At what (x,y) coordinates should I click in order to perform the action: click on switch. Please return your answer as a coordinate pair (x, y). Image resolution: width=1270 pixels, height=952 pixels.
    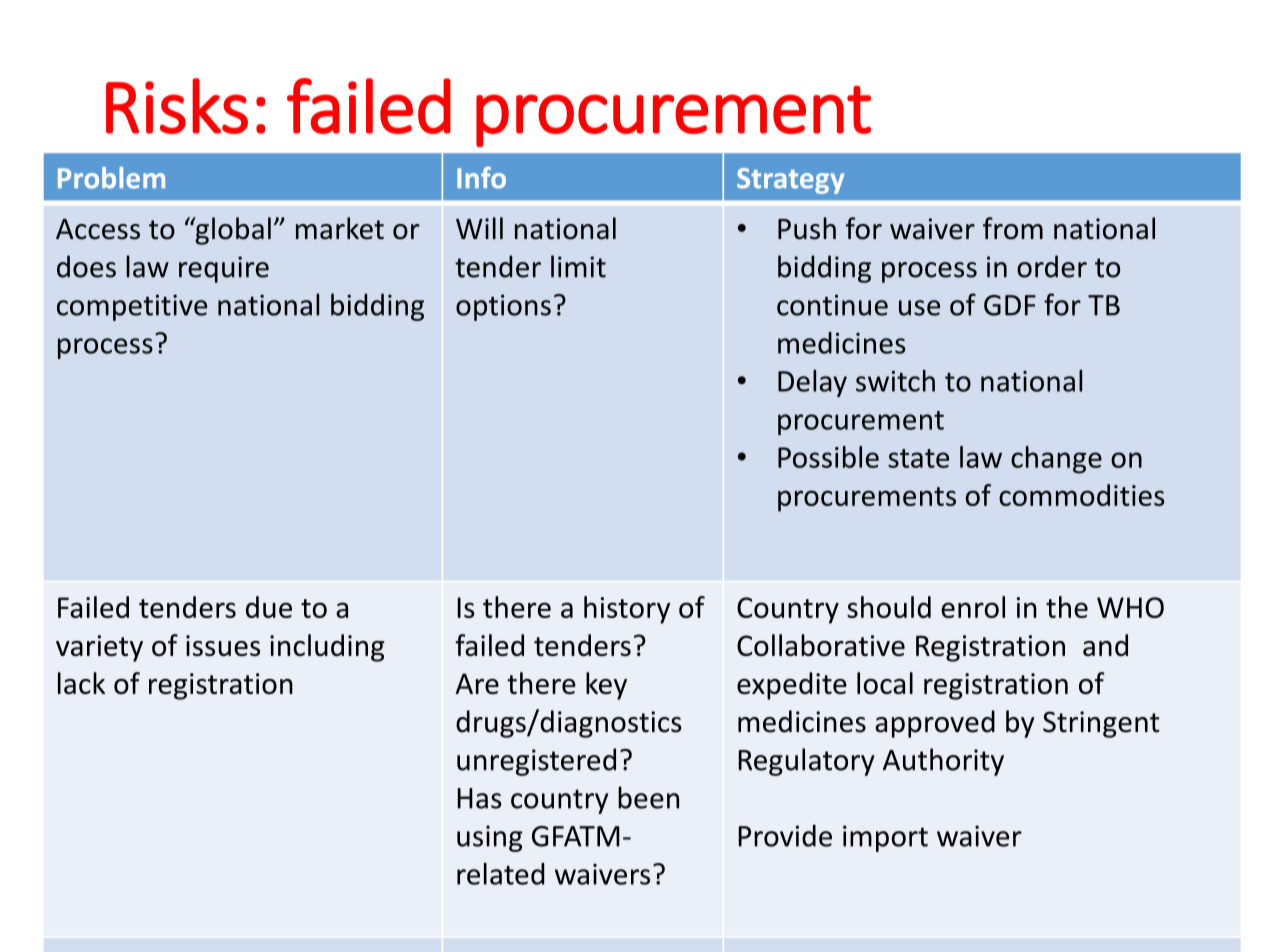
    Looking at the image, I should click on (895, 381).
